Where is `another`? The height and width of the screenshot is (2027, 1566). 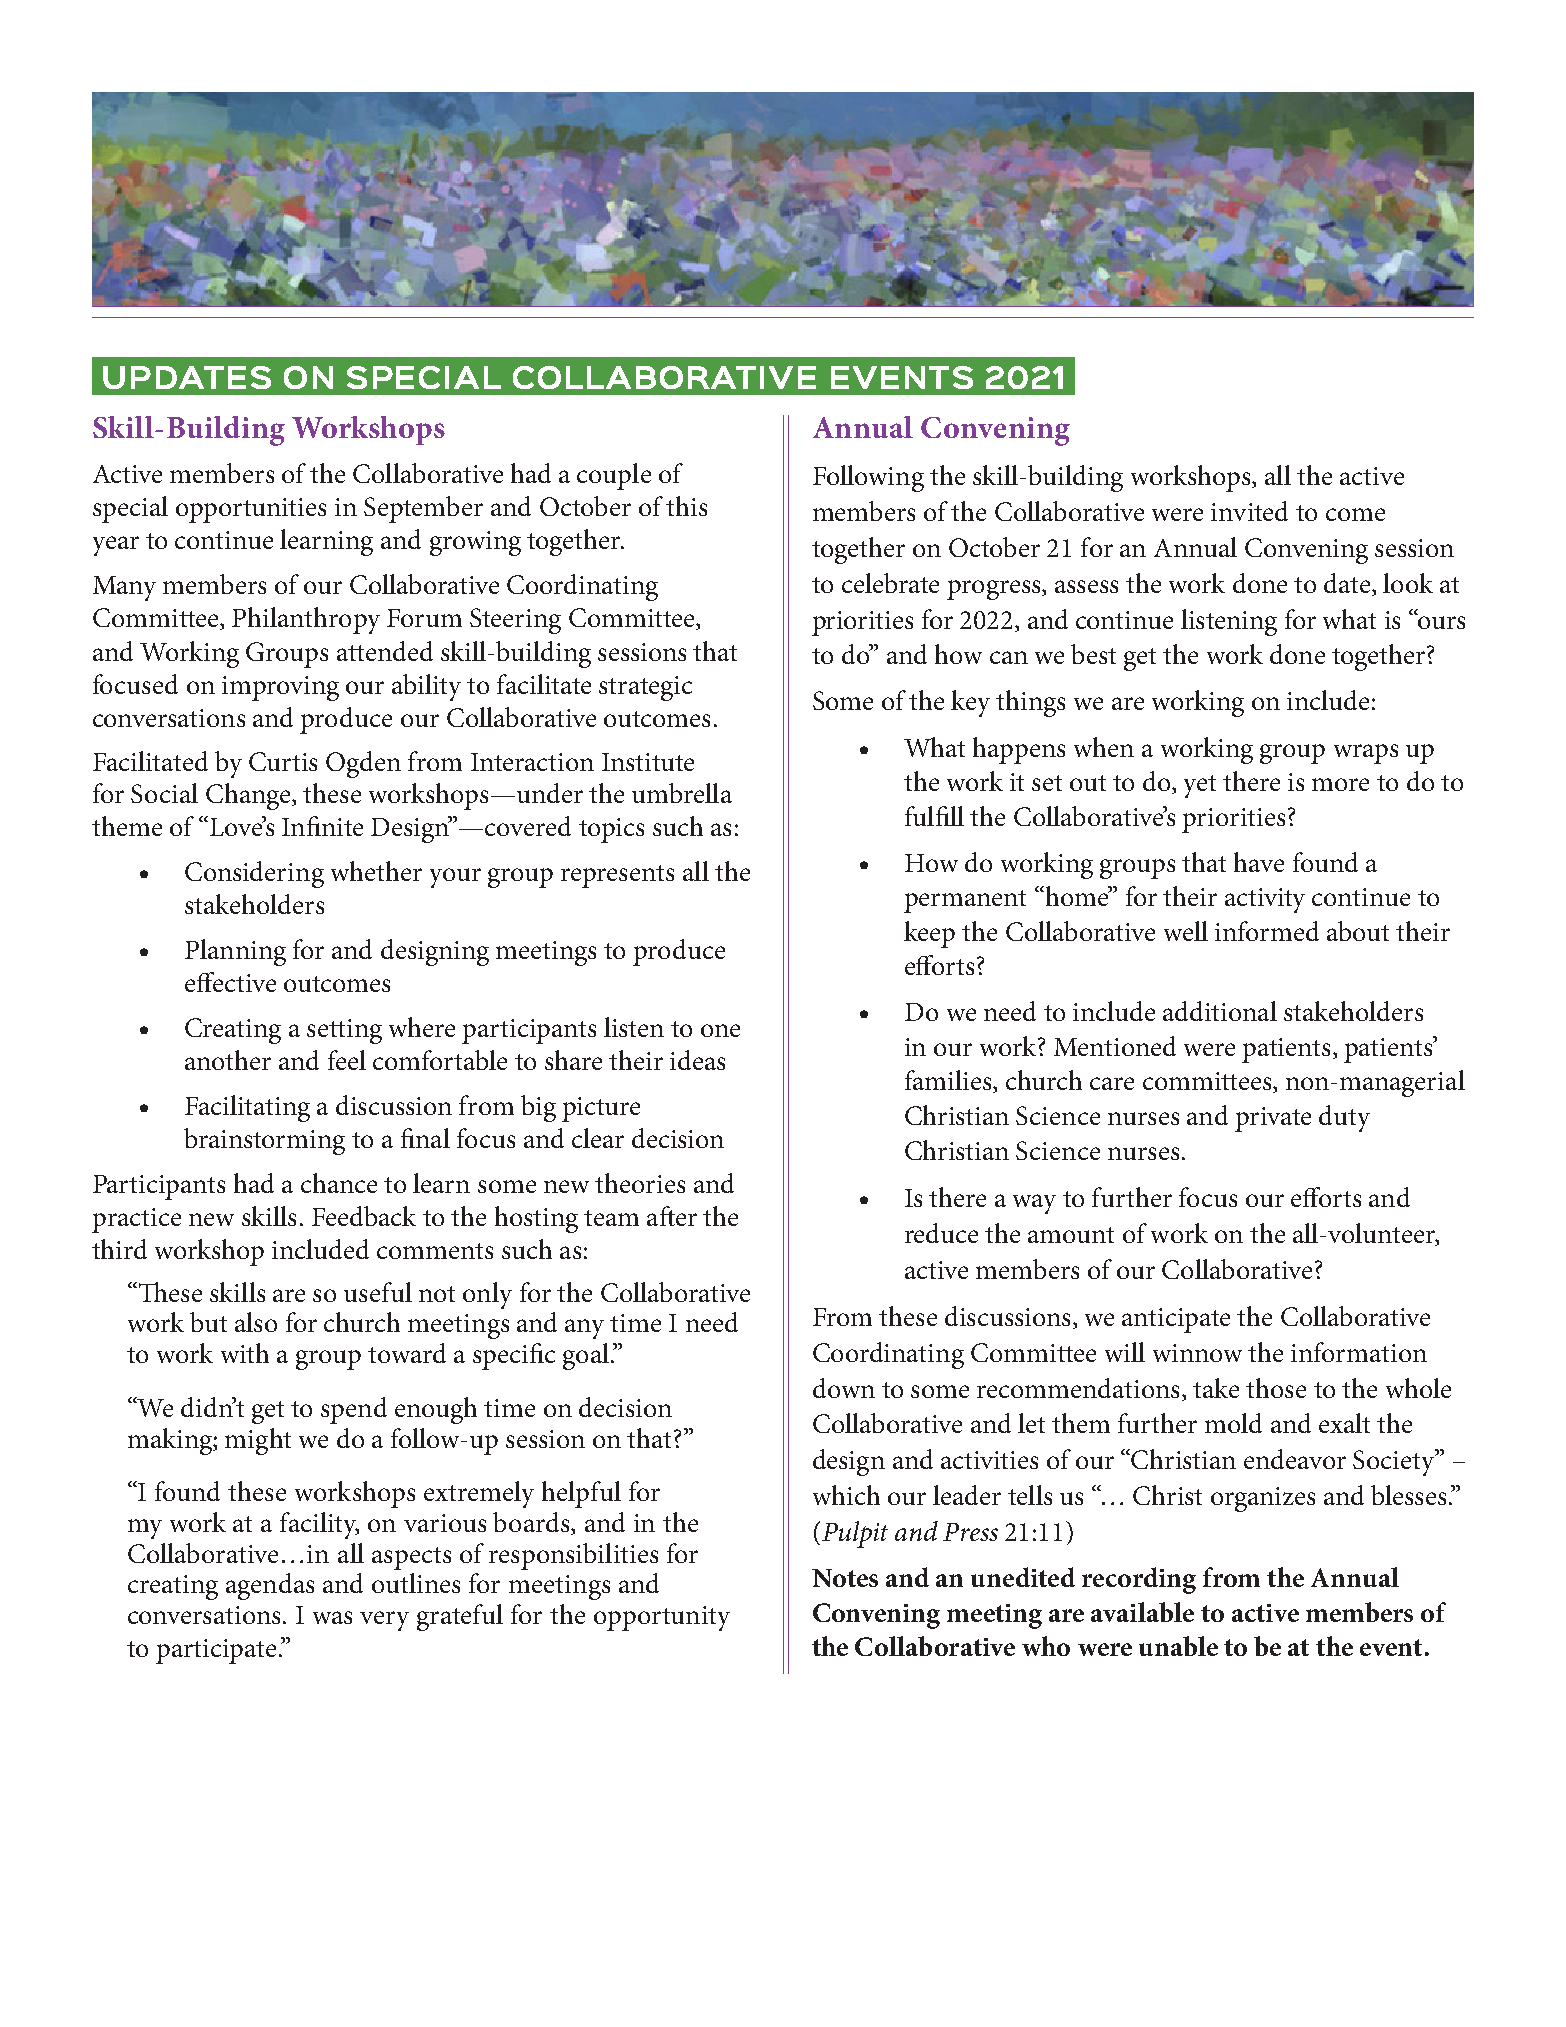
another is located at coordinates (228, 1060).
